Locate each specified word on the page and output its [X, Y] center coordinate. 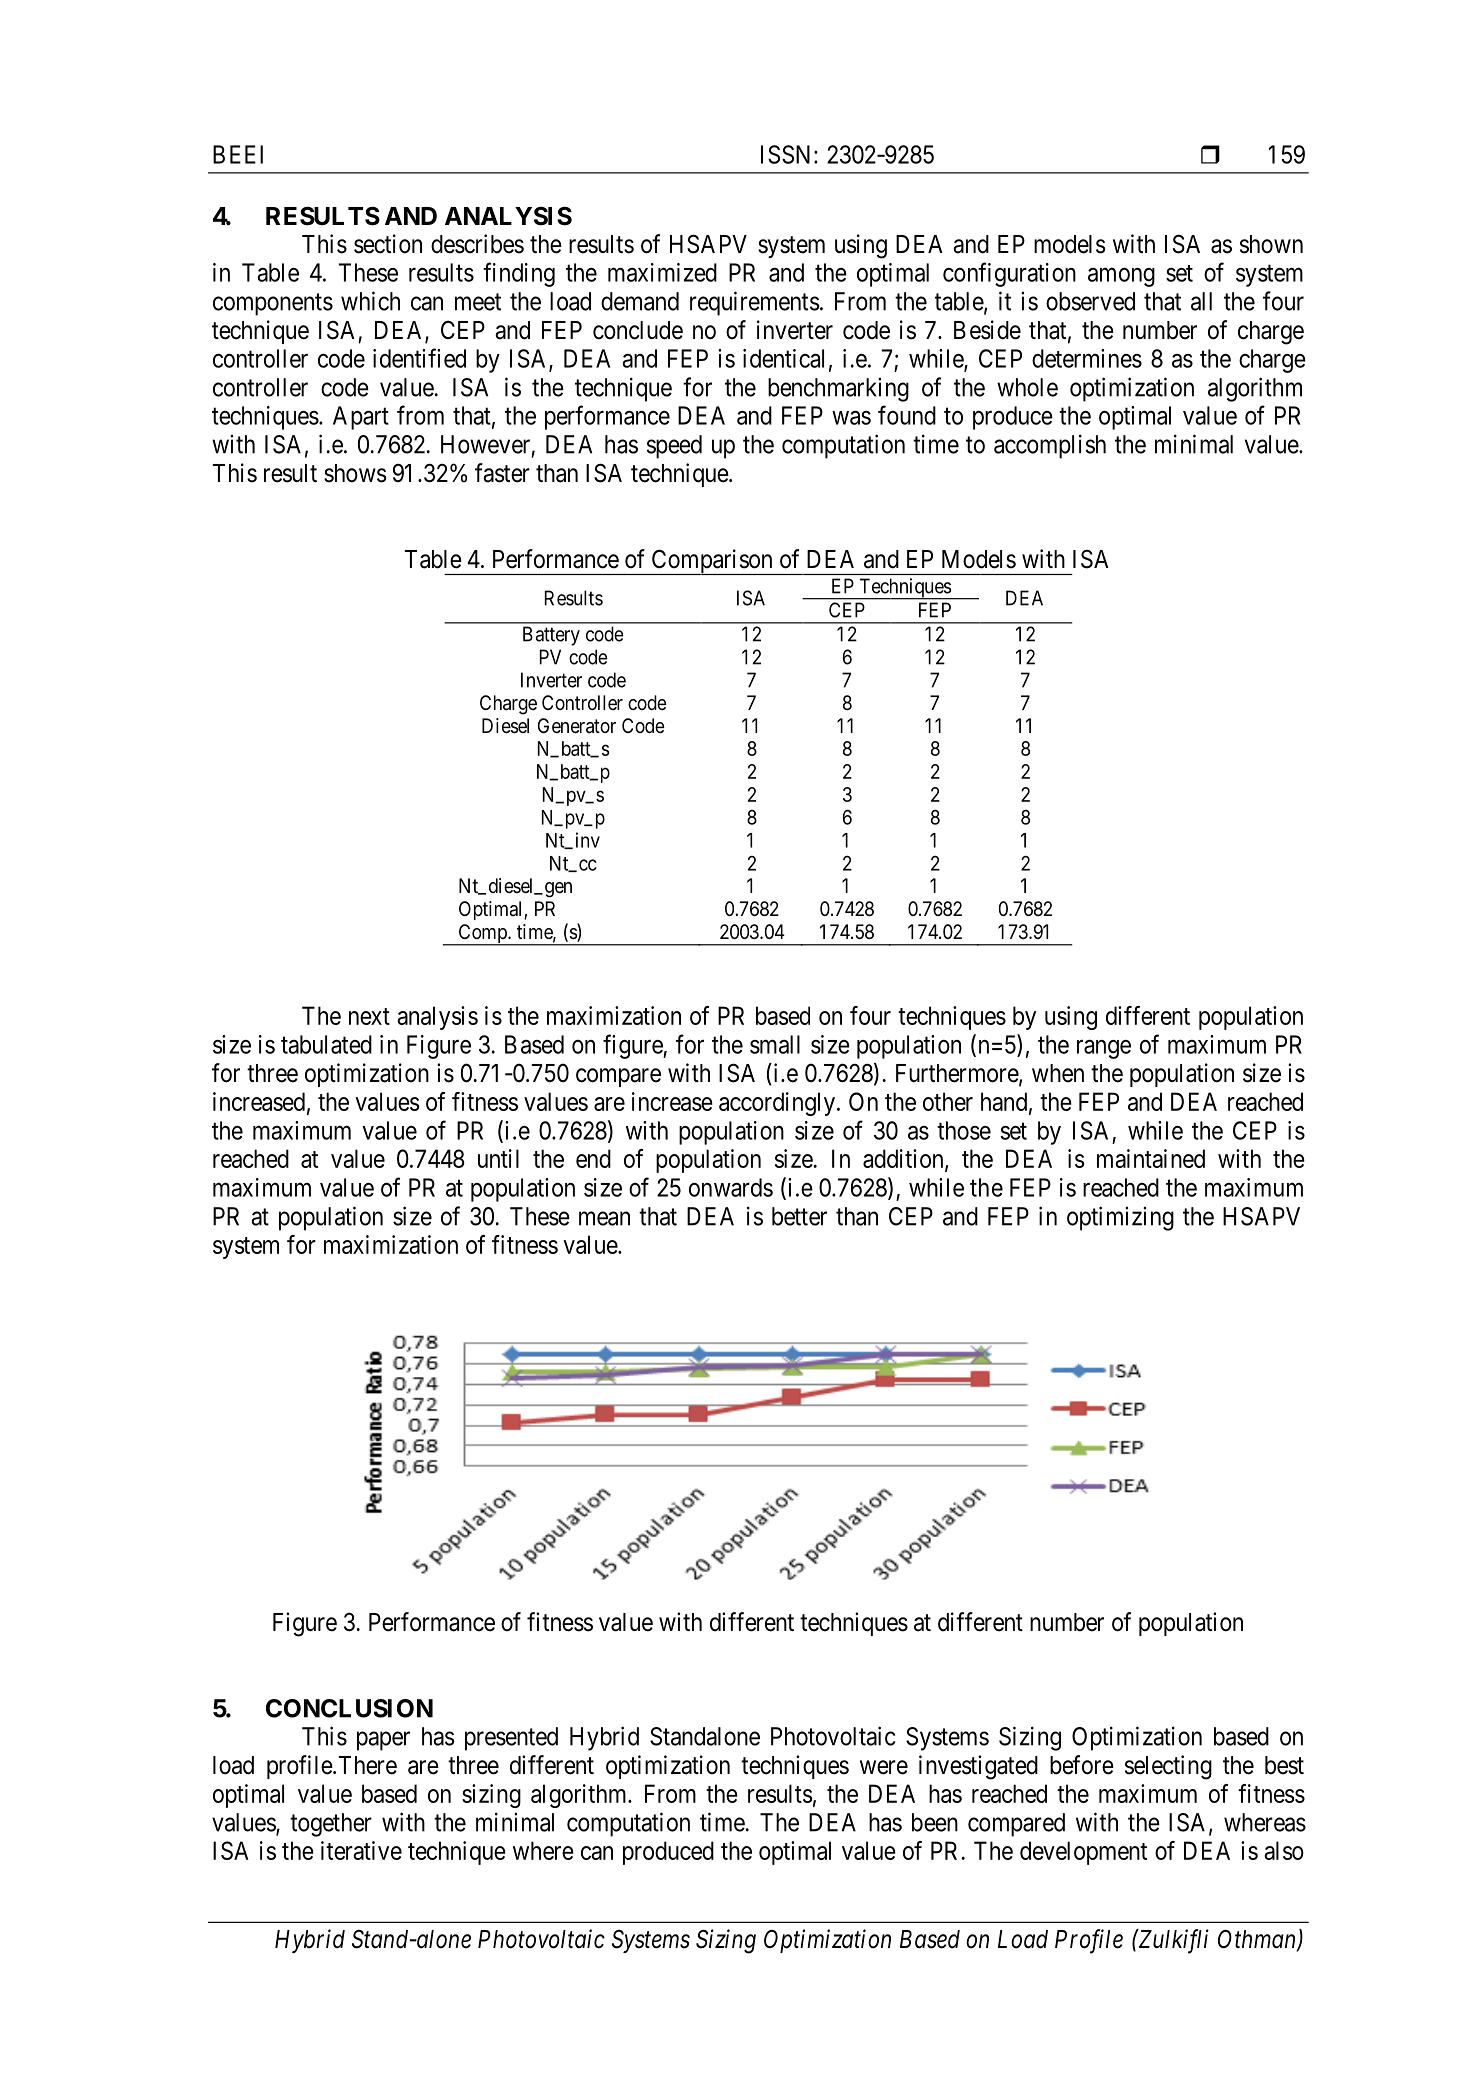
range [1104, 1049]
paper [383, 1741]
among [1121, 277]
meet [478, 302]
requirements [755, 303]
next [369, 1016]
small [775, 1044]
